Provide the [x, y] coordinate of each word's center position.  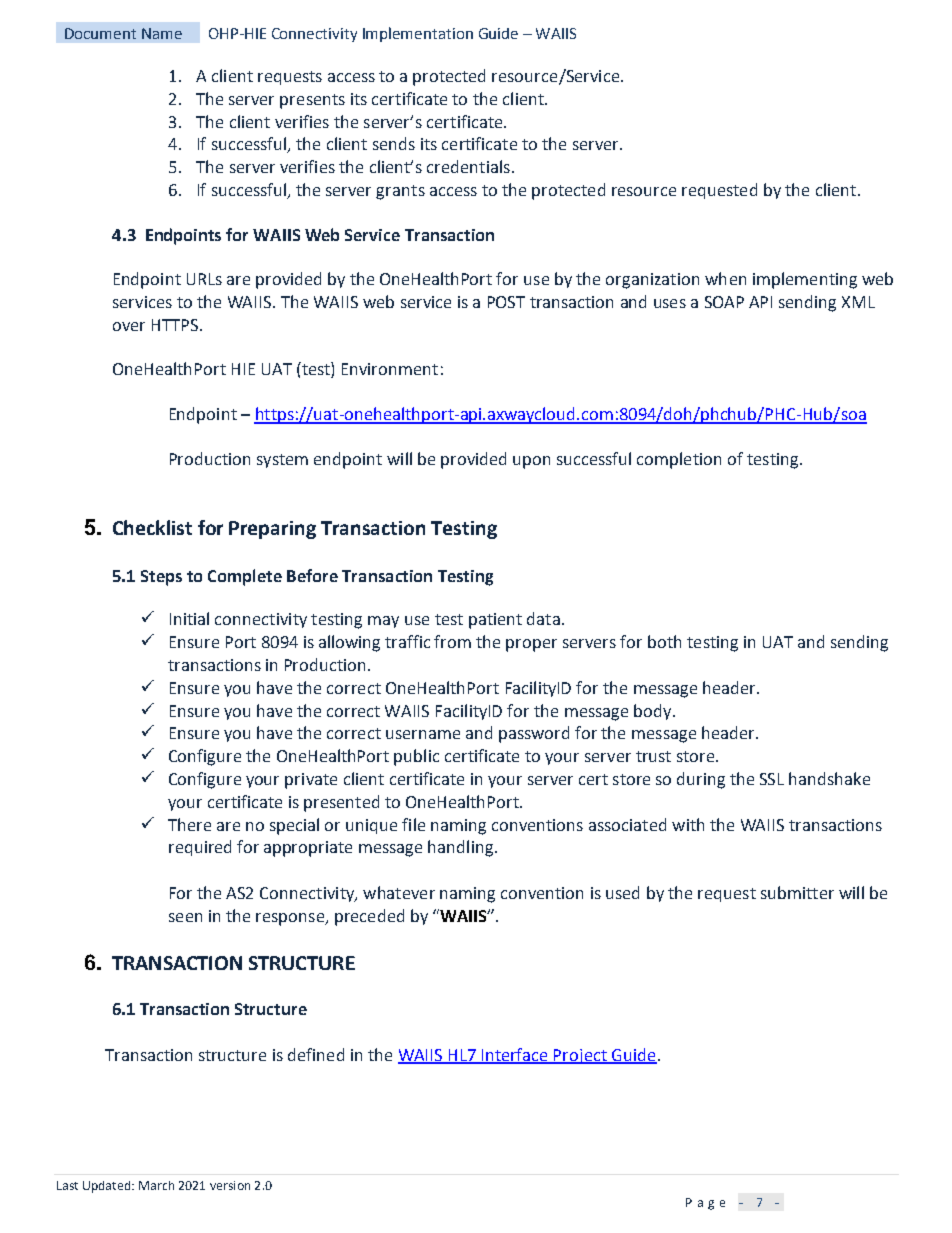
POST [506, 302]
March [156, 1185]
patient [495, 621]
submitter [797, 892]
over [129, 326]
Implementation [418, 34]
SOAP [724, 302]
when [725, 278]
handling [462, 848]
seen [185, 917]
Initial [189, 618]
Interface [515, 1055]
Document [100, 33]
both [664, 641]
